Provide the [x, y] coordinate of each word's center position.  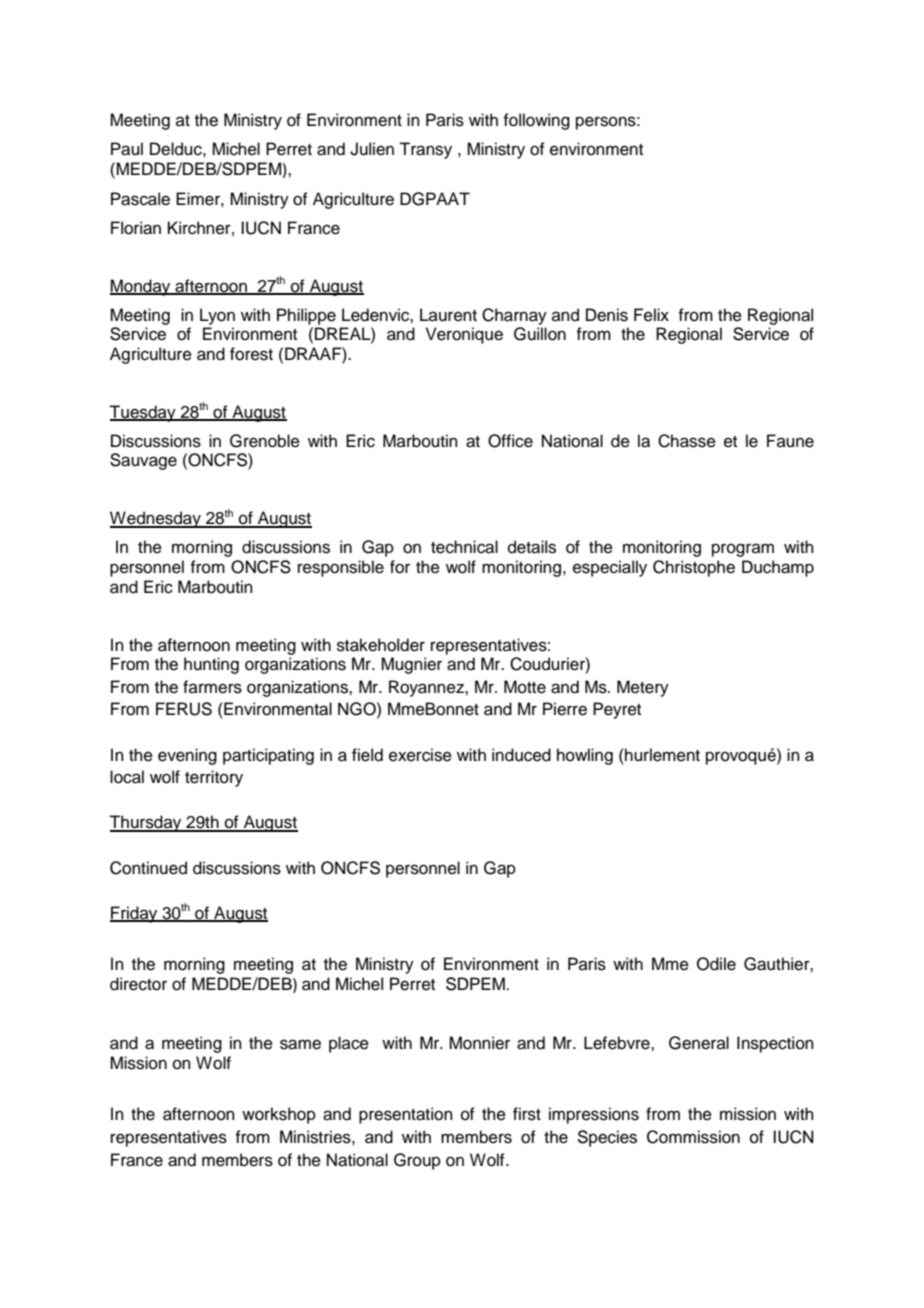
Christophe [694, 568]
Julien [372, 149]
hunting [211, 665]
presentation [406, 1115]
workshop [279, 1115]
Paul [127, 149]
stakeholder [381, 645]
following [536, 121]
